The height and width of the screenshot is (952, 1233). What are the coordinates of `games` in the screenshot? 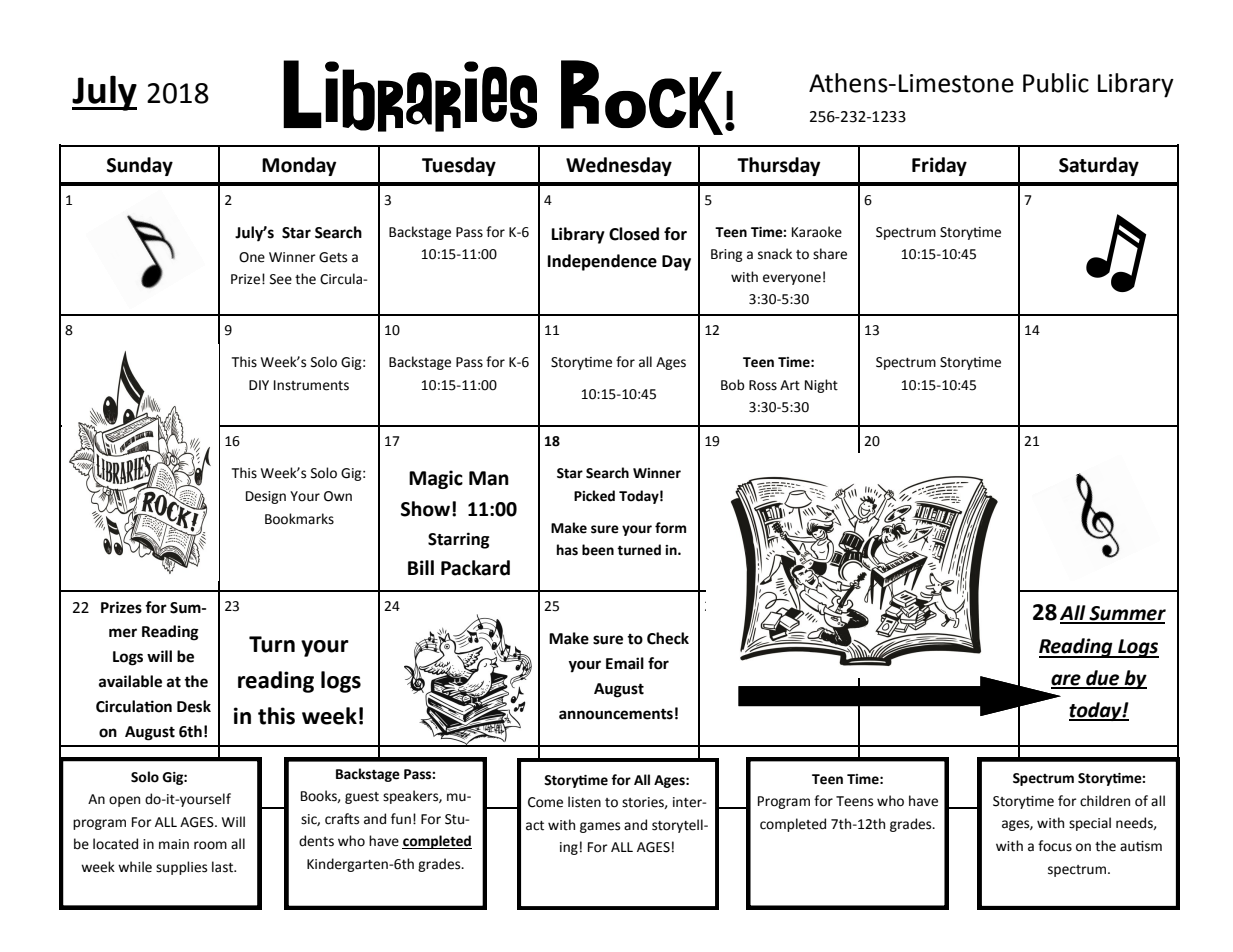 It's located at (600, 827).
